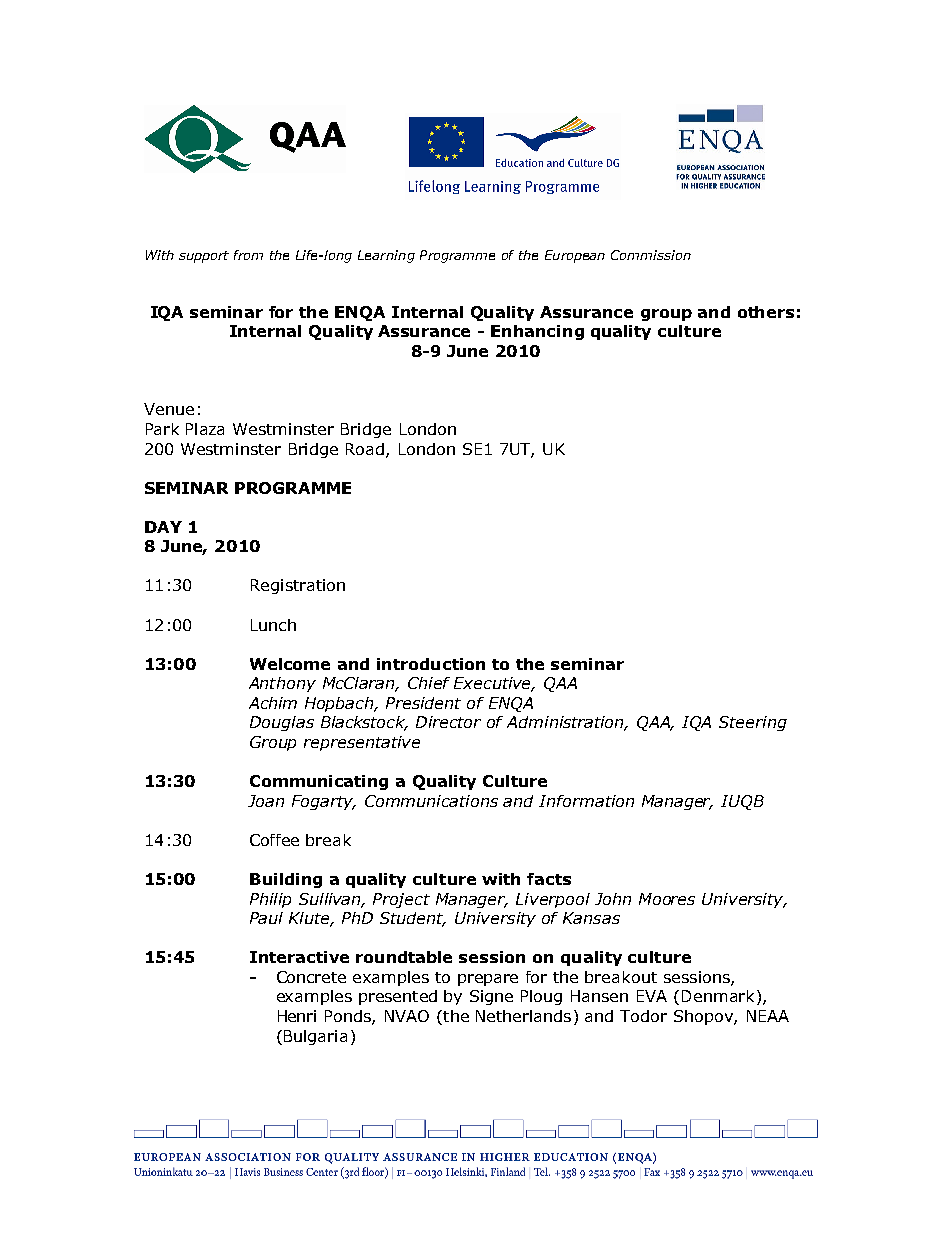 The height and width of the image is (1233, 952). What do you see at coordinates (651, 255) in the image?
I see `Commission` at bounding box center [651, 255].
